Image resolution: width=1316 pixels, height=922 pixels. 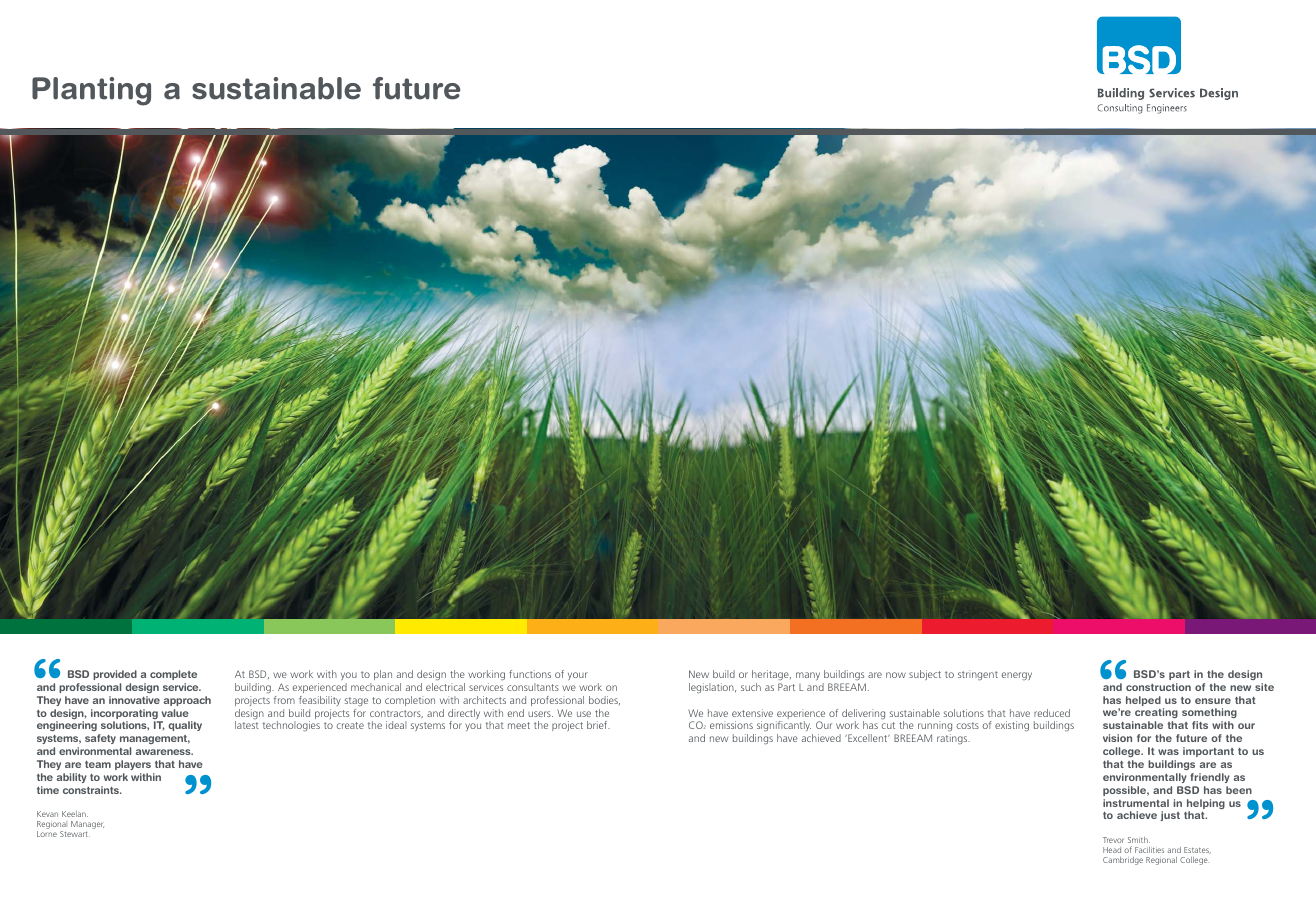 What do you see at coordinates (598, 725) in the screenshot?
I see `brief` at bounding box center [598, 725].
